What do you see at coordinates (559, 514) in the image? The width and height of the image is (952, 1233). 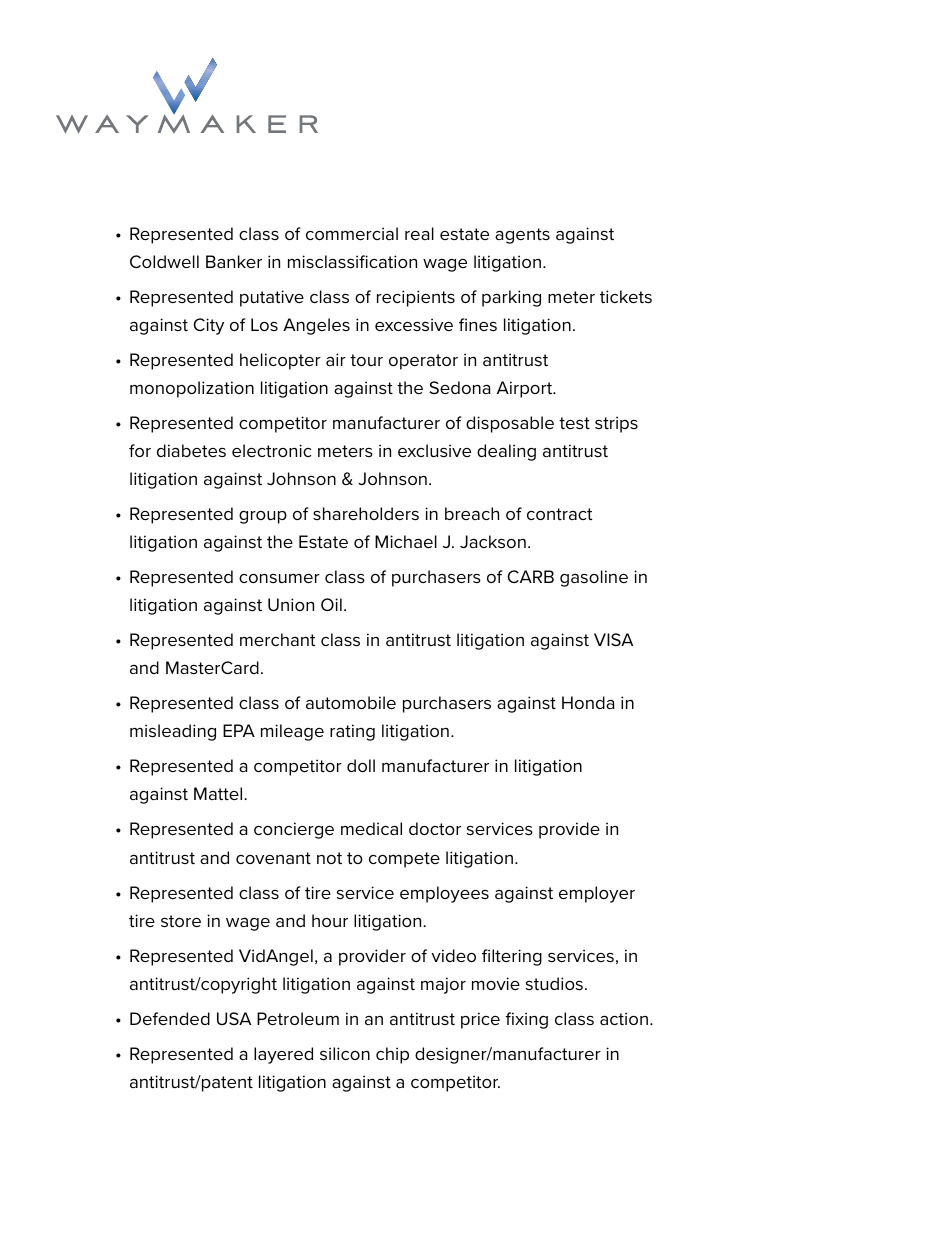 I see `contract` at bounding box center [559, 514].
